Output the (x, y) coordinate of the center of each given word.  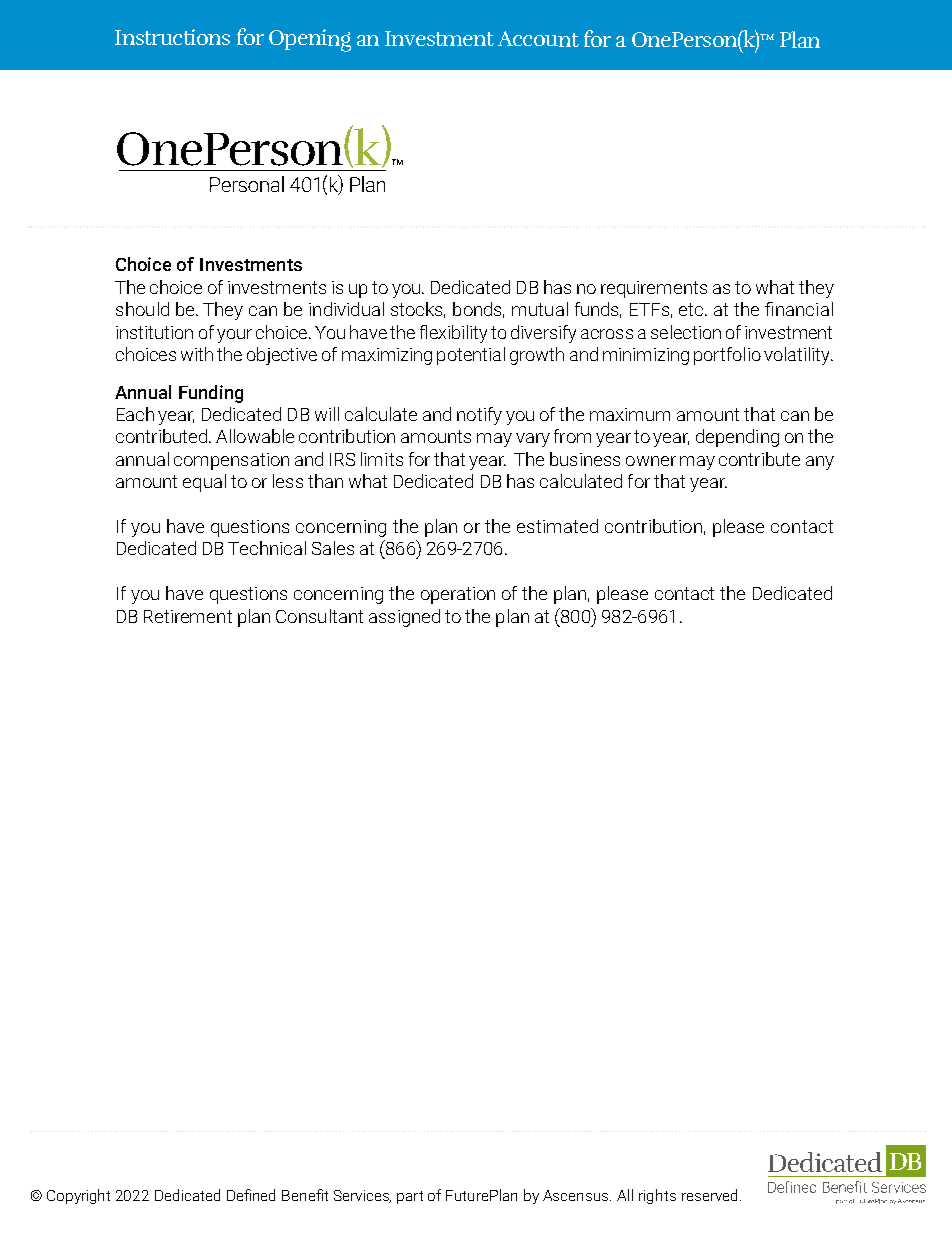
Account (538, 39)
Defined (251, 1195)
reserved (711, 1195)
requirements (654, 289)
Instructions (172, 37)
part (410, 1197)
